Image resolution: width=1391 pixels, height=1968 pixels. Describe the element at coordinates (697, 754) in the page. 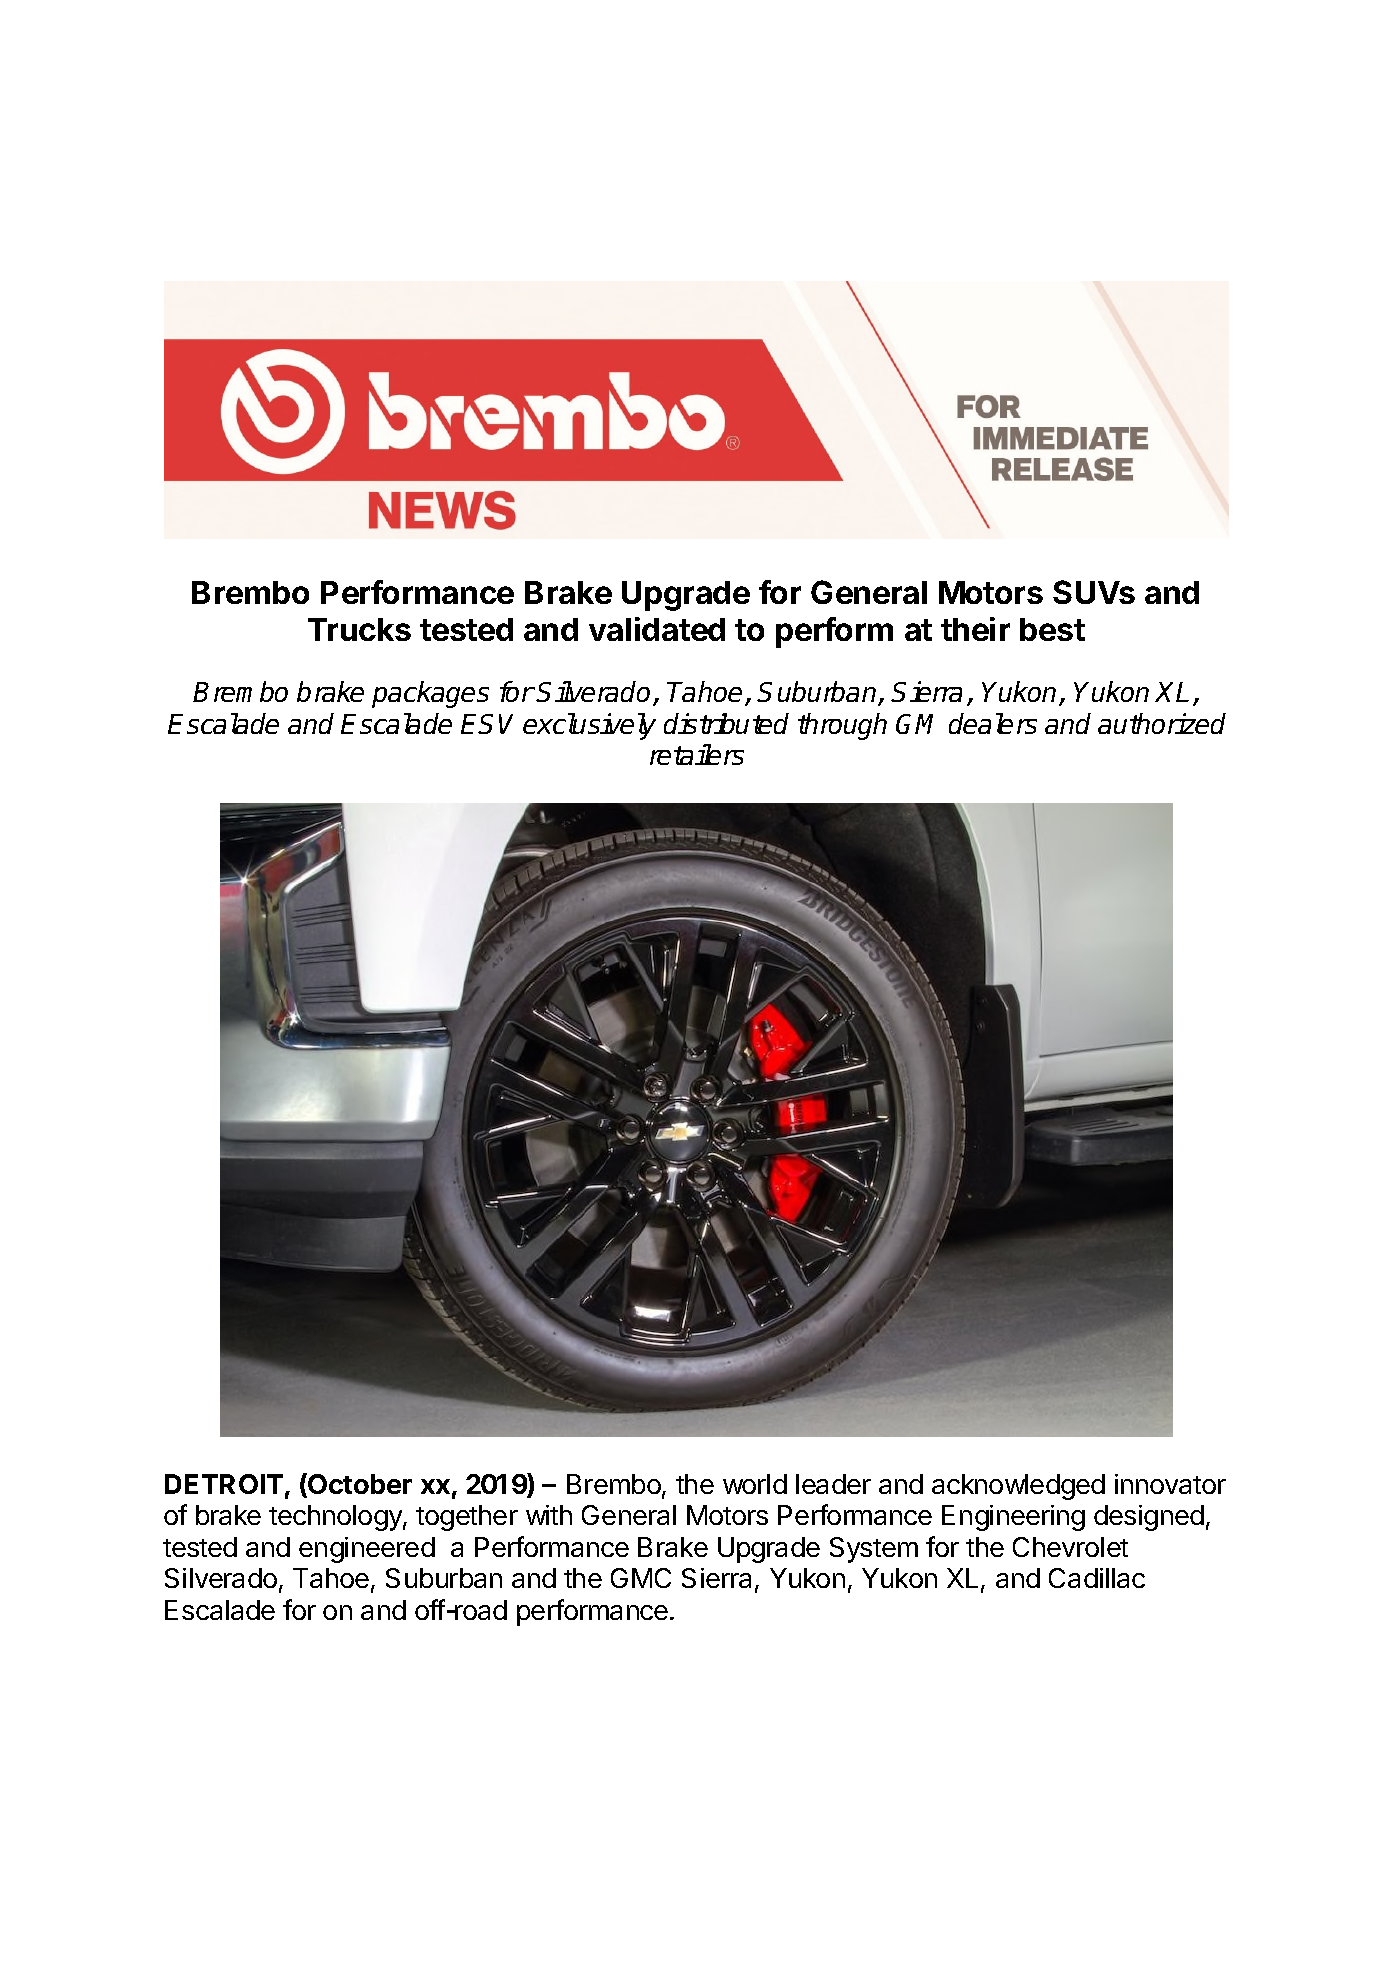

I see `retailers` at that location.
